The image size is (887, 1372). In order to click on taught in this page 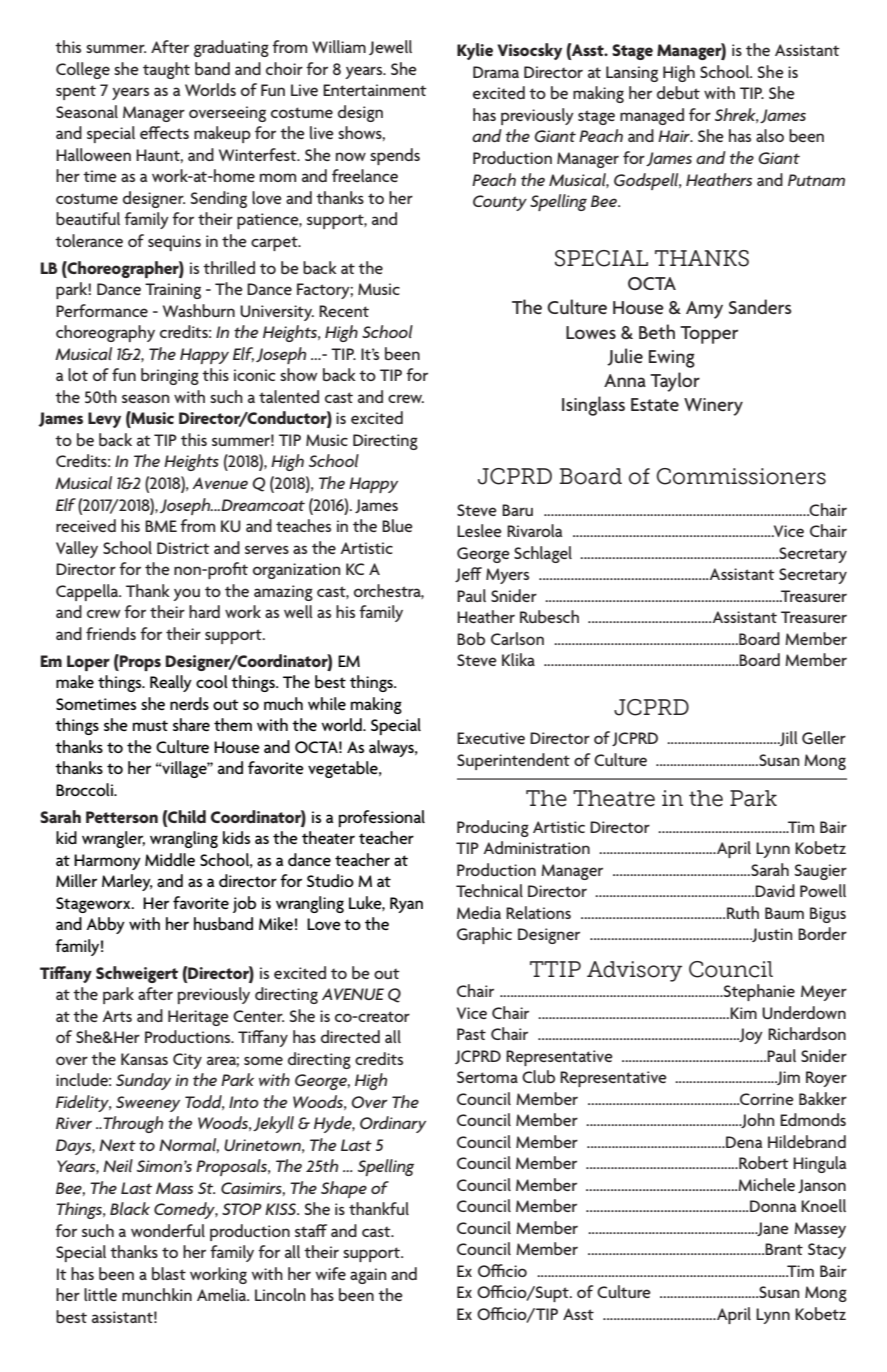, I will do `click(166, 70)`.
